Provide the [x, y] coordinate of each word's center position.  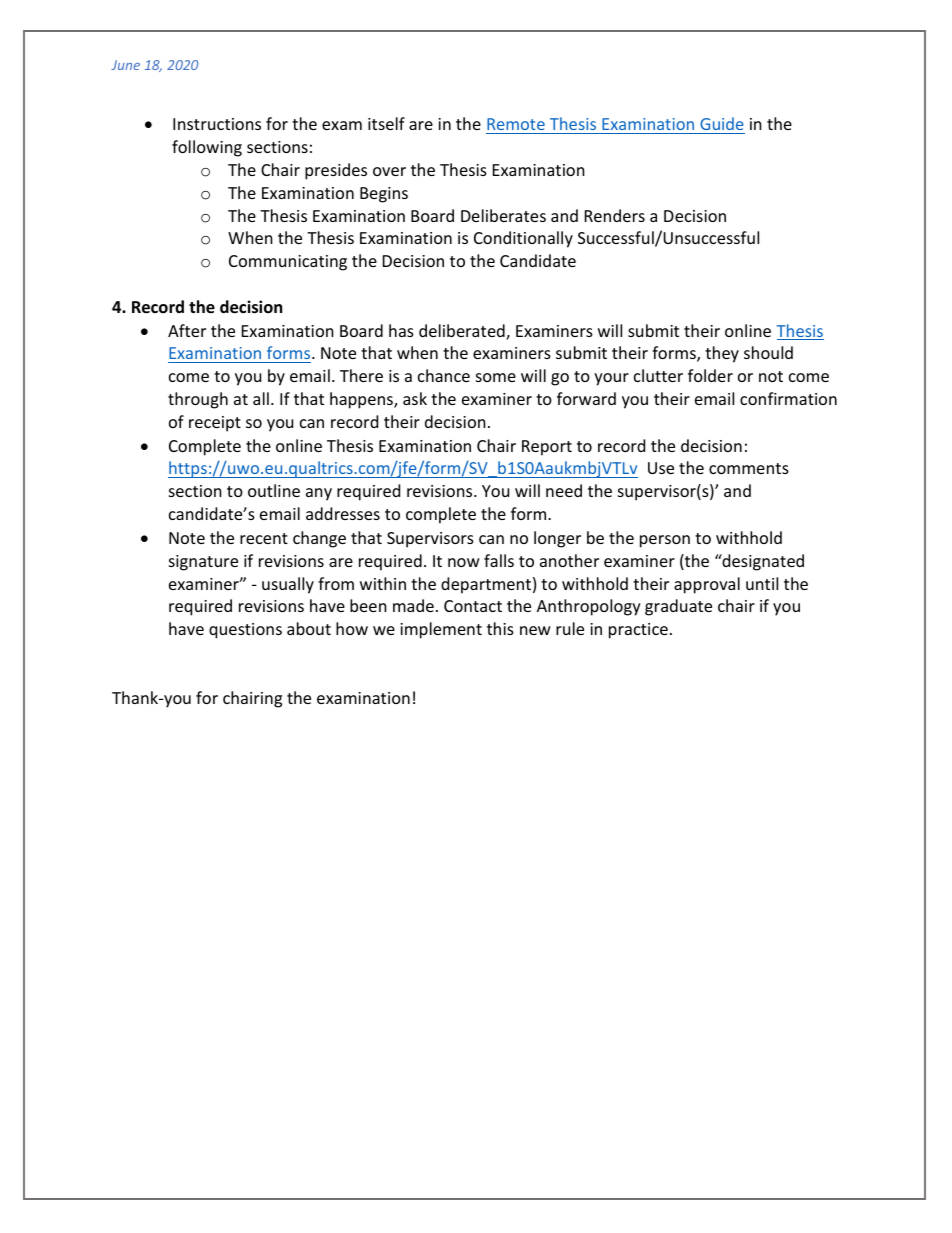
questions [245, 631]
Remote [516, 124]
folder [710, 375]
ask [415, 398]
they [722, 354]
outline [274, 490]
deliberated [463, 332]
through [198, 400]
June [125, 65]
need [564, 490]
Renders [615, 215]
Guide [722, 123]
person [665, 541]
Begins [384, 195]
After [187, 330]
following [207, 148]
